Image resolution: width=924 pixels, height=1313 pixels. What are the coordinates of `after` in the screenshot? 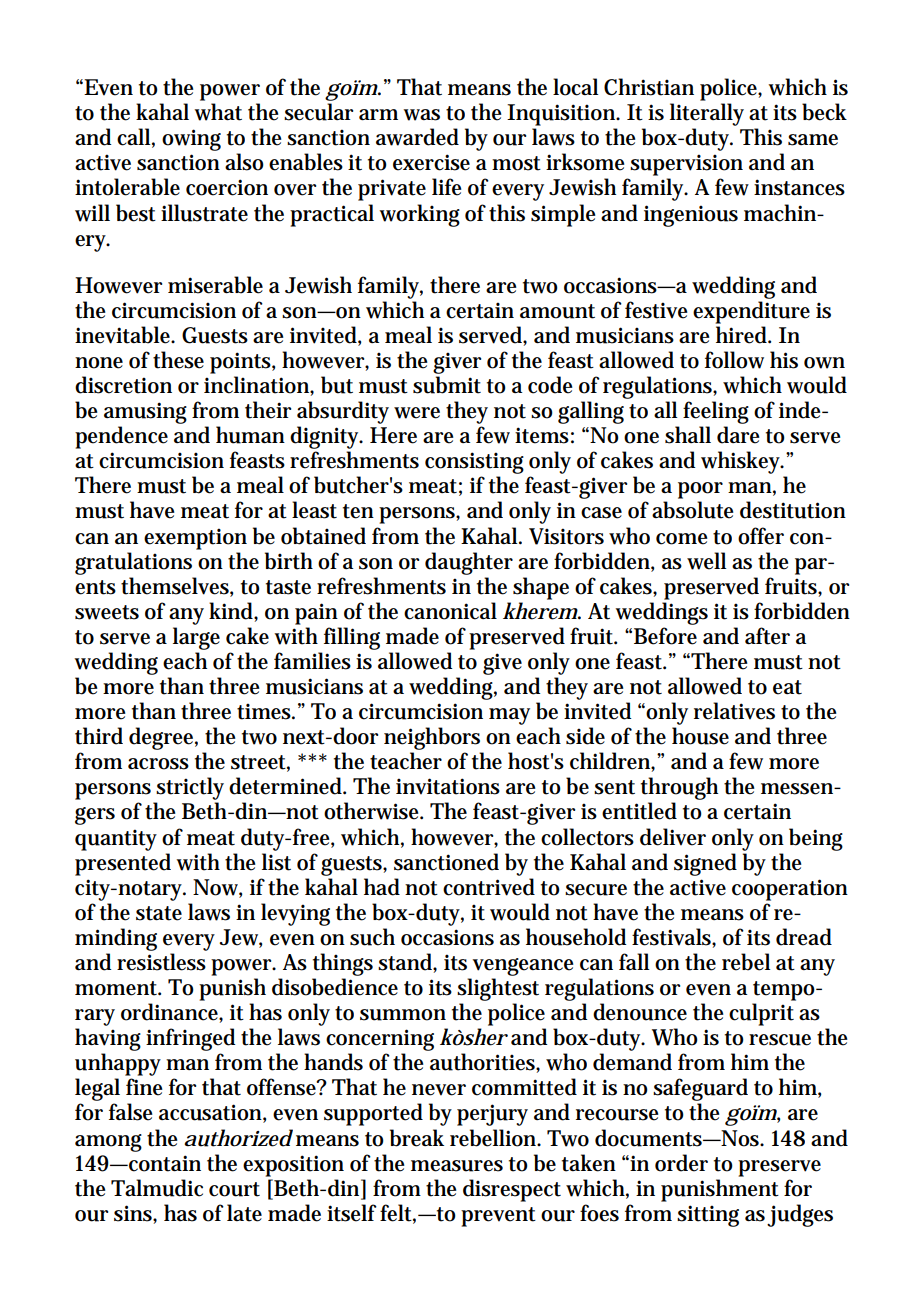 It's located at (767, 636).
